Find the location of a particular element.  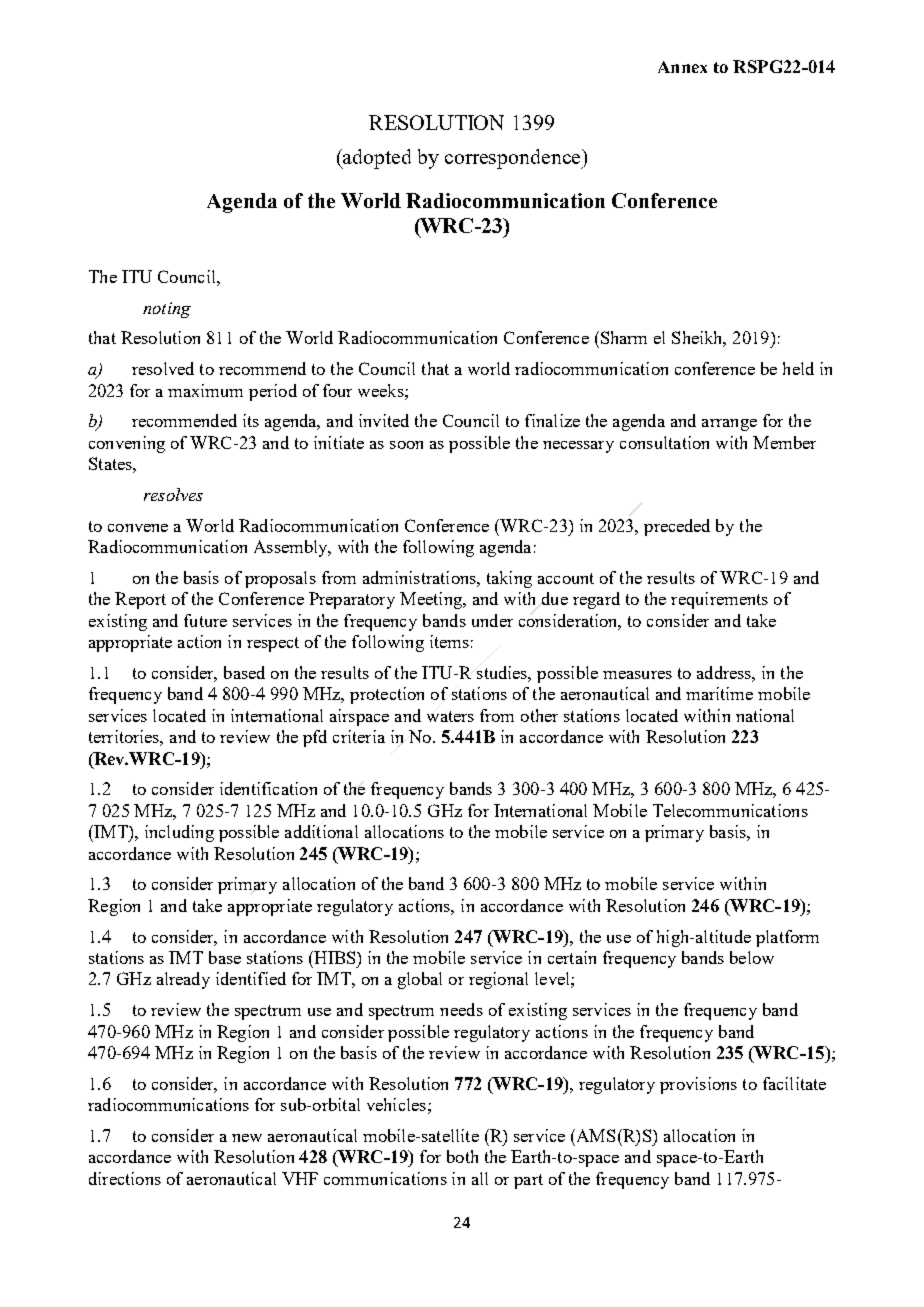

items is located at coordinates (449, 641).
